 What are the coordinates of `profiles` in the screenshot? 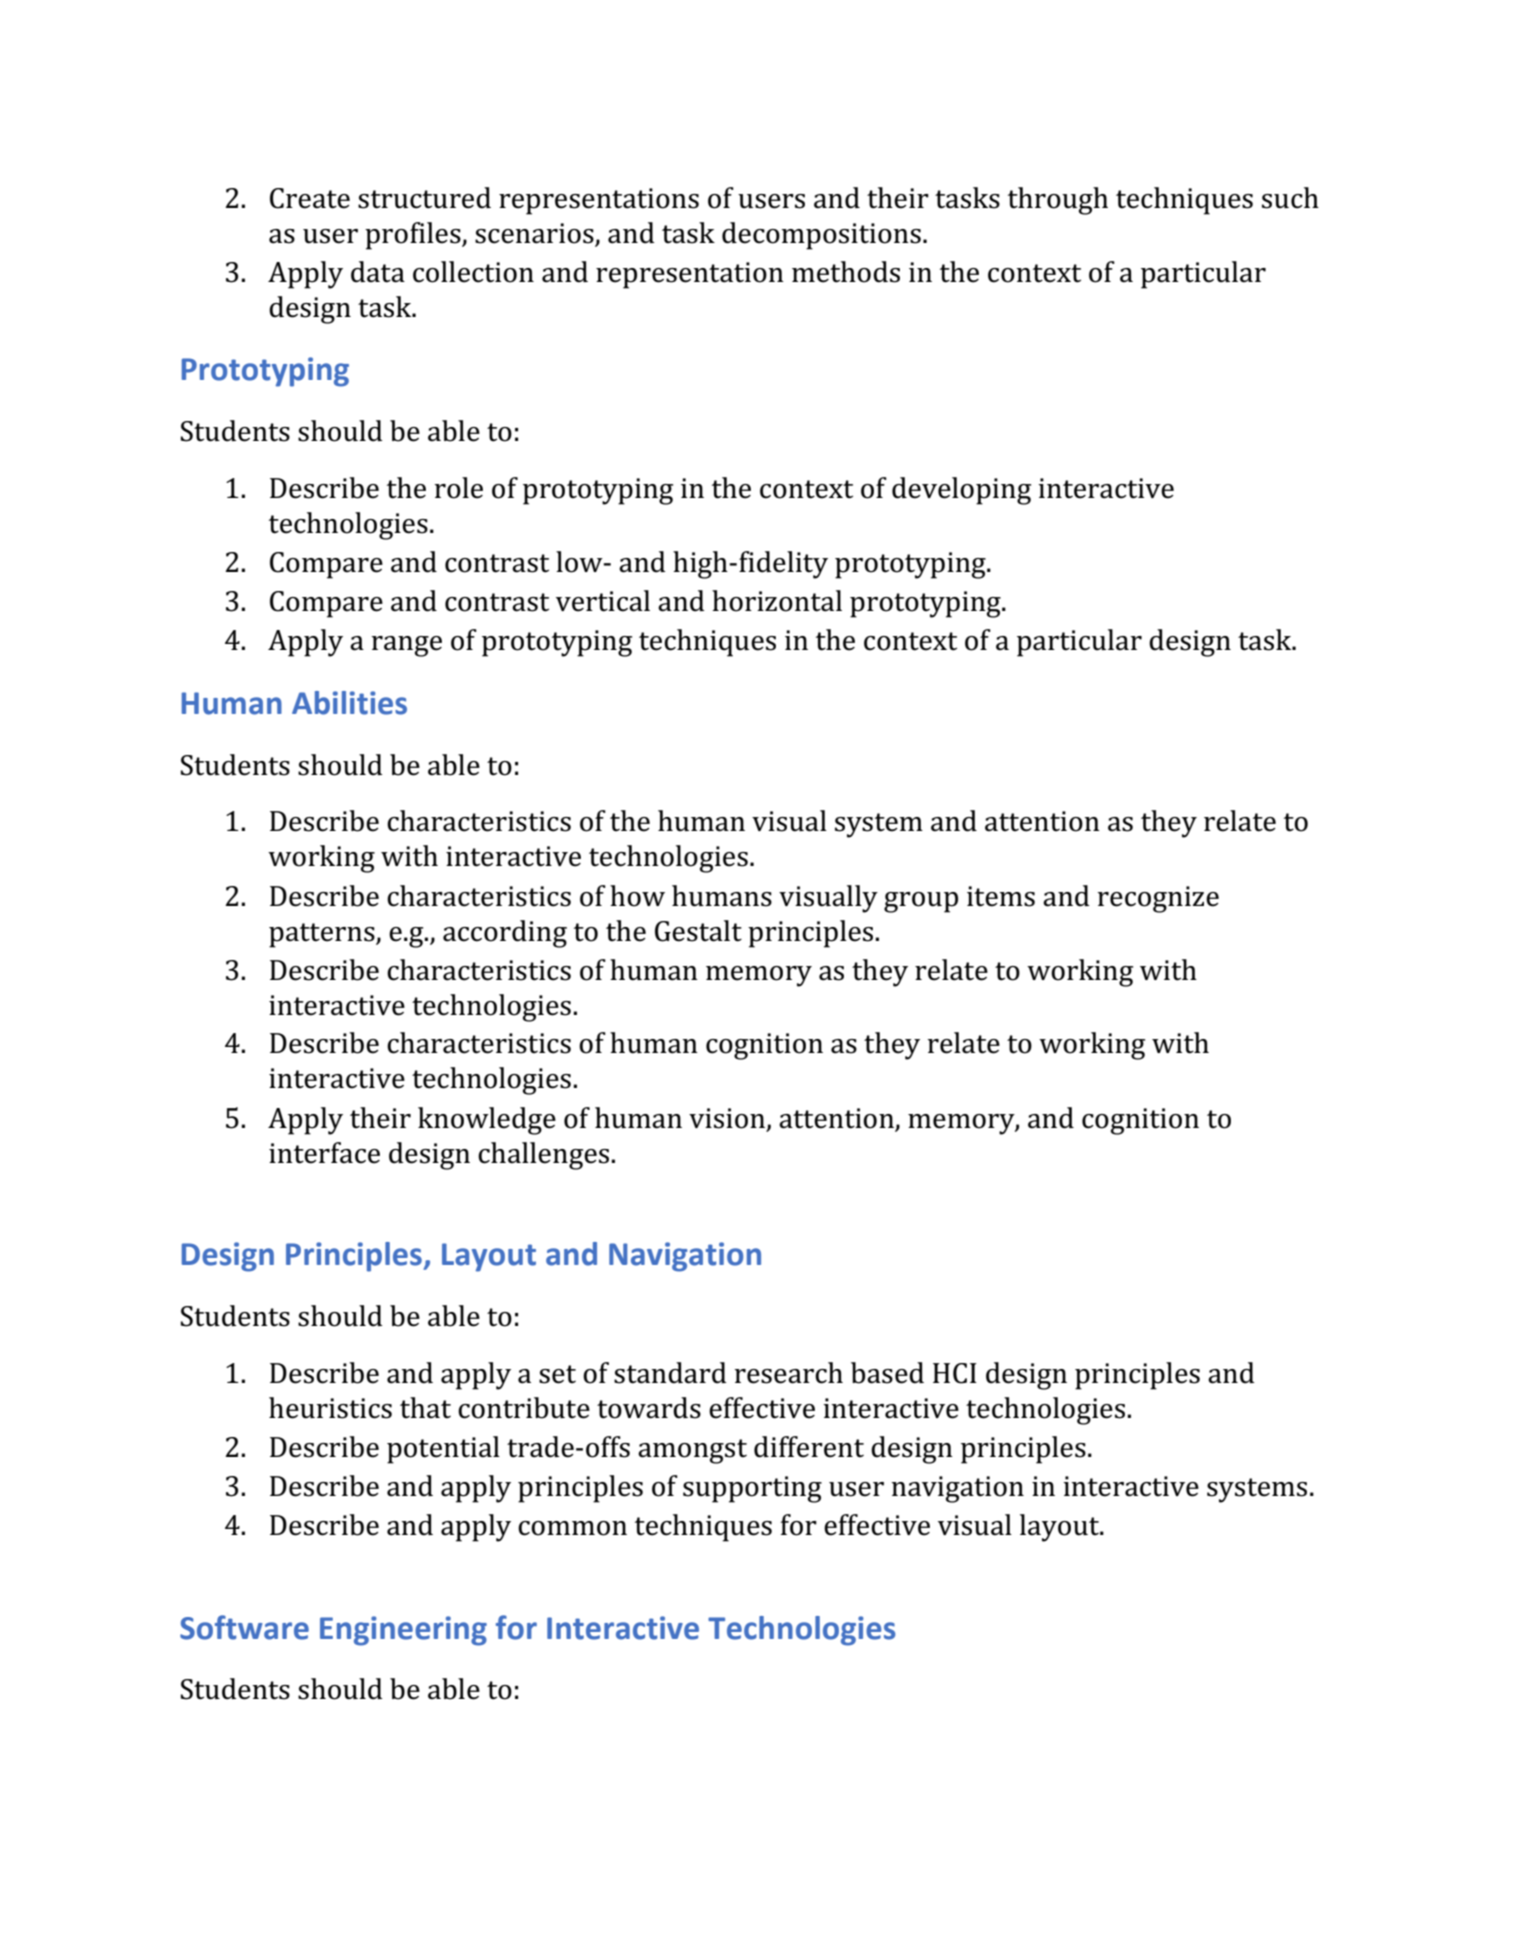 It's located at (414, 236).
